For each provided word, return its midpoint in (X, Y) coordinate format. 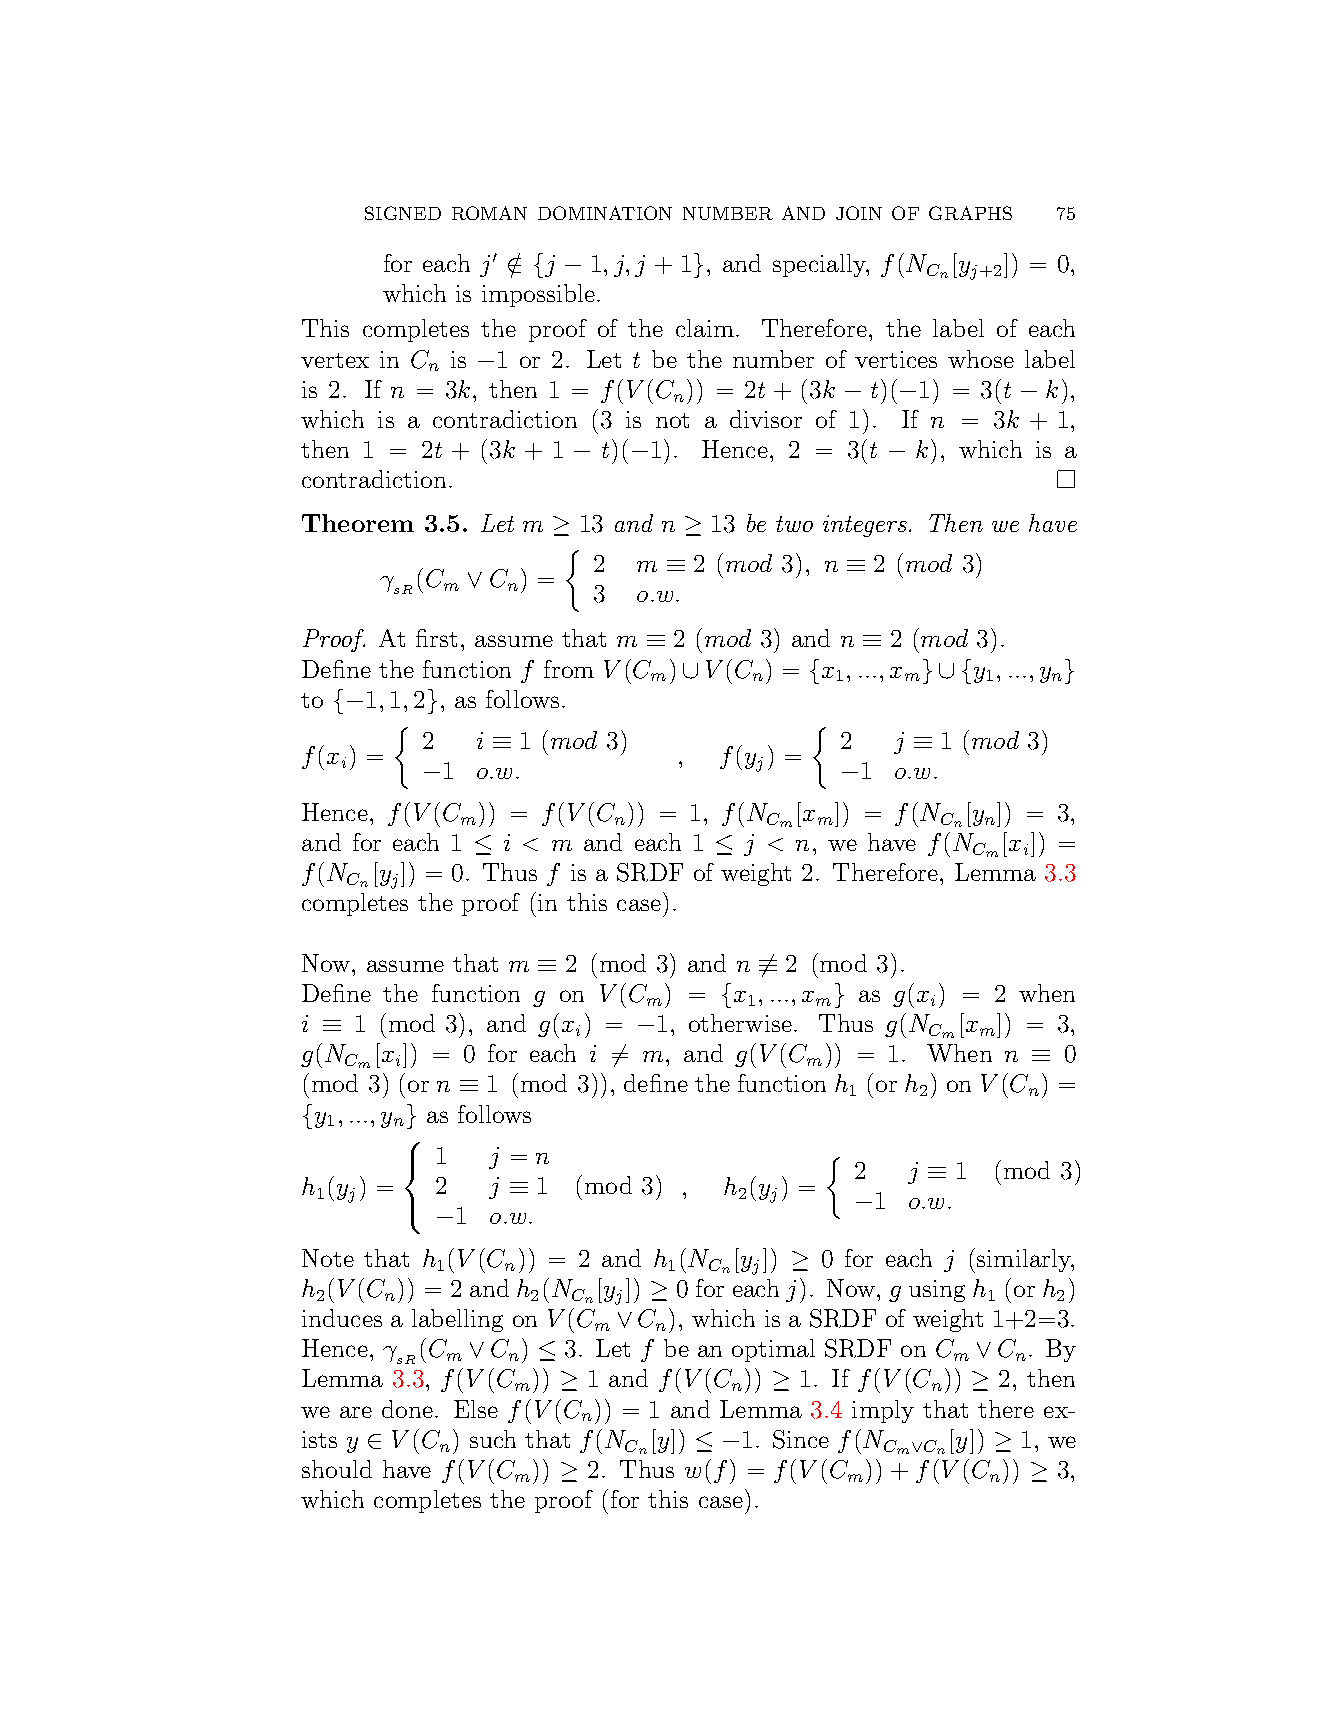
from (569, 669)
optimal (773, 1350)
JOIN (859, 213)
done (409, 1409)
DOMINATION (605, 213)
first (436, 638)
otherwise (740, 1023)
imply (883, 1411)
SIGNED (403, 213)
